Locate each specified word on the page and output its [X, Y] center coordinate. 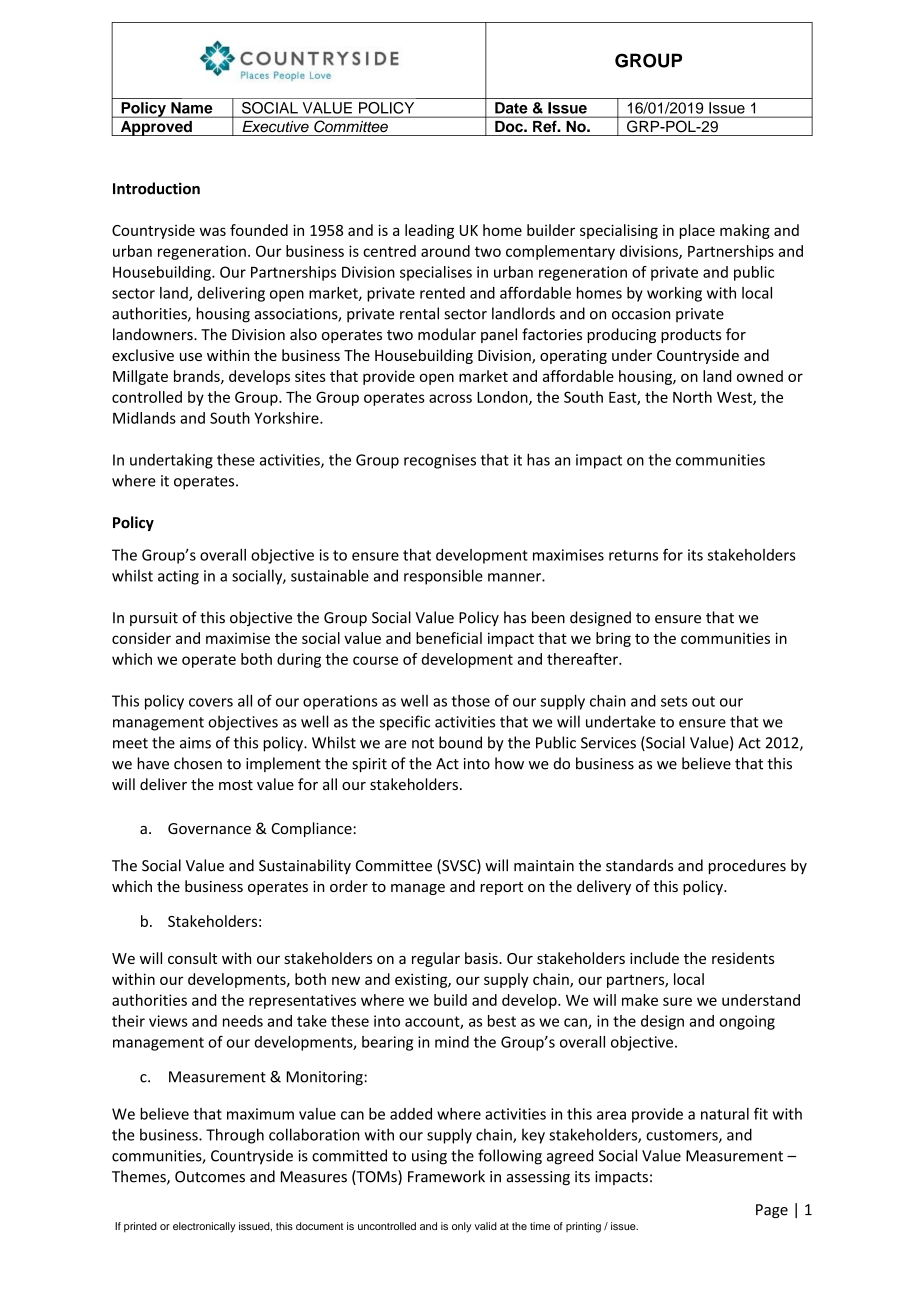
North [692, 397]
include [654, 958]
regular [436, 959]
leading [429, 231]
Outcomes [210, 1177]
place [697, 231]
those [471, 701]
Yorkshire [287, 418]
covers [211, 702]
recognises [440, 461]
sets [674, 701]
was [212, 231]
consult [192, 958]
